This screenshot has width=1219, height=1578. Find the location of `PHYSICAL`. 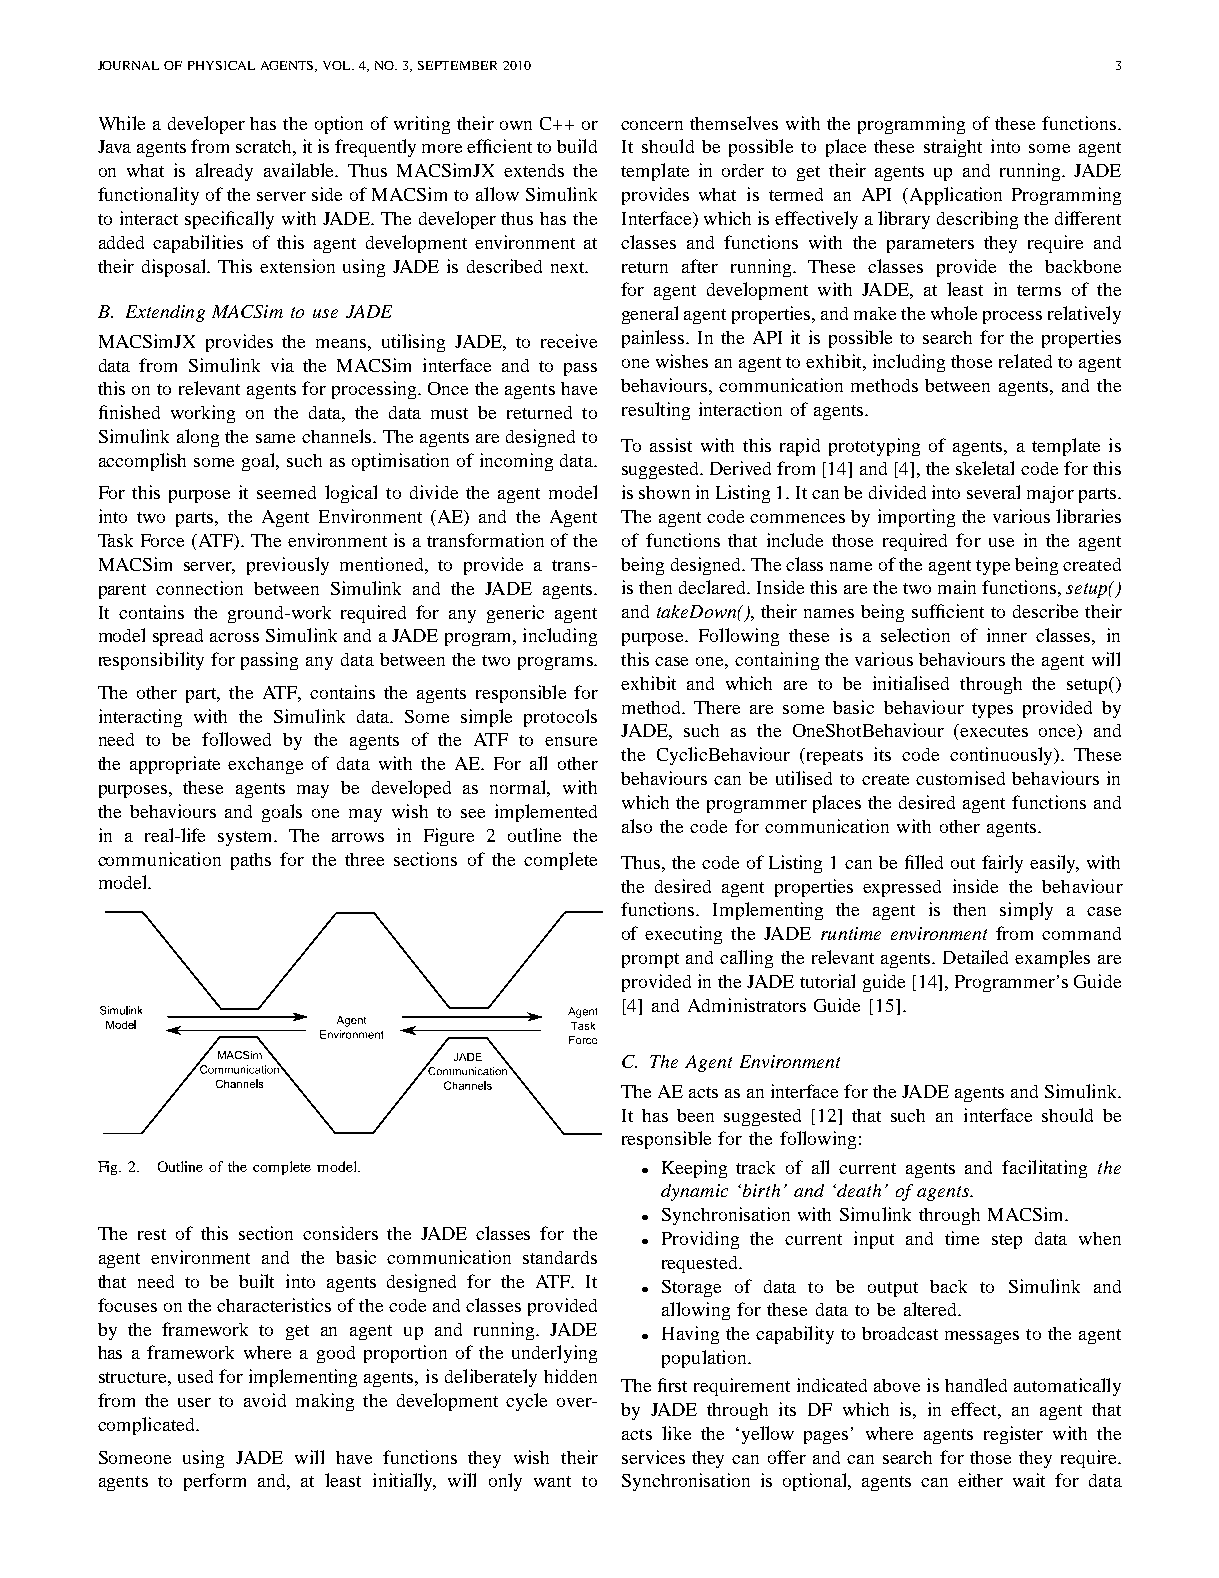

PHYSICAL is located at coordinates (221, 65).
